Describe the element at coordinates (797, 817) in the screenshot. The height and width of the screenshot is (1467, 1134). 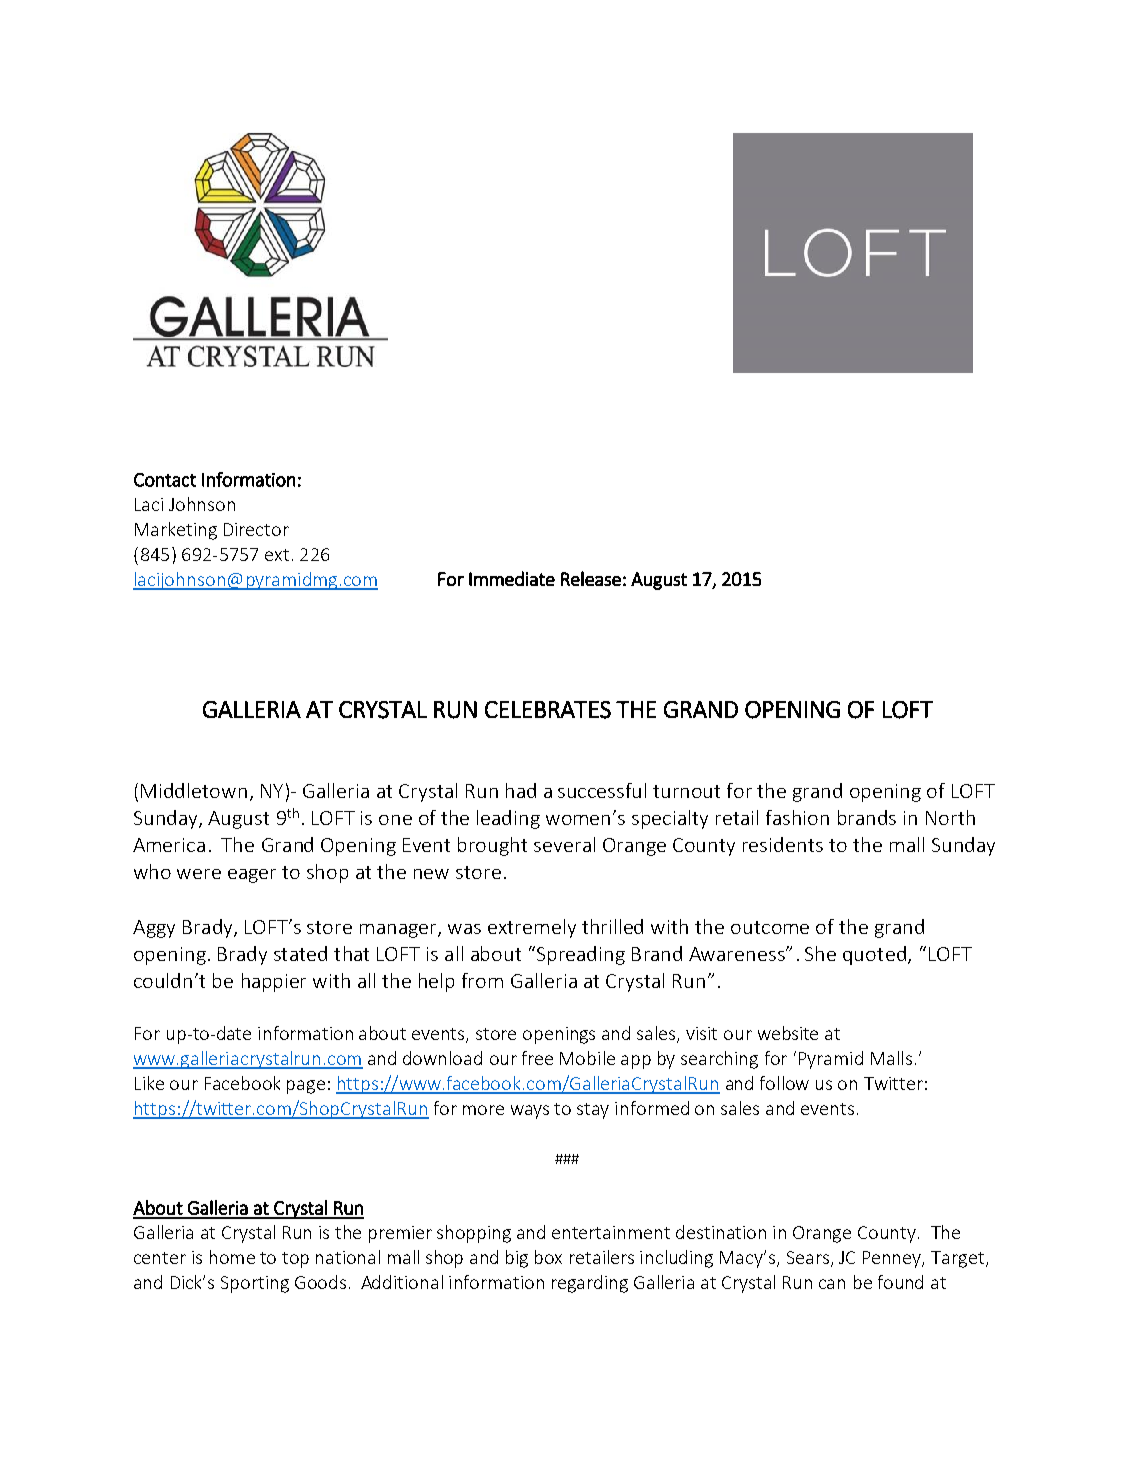
I see `fashion` at that location.
